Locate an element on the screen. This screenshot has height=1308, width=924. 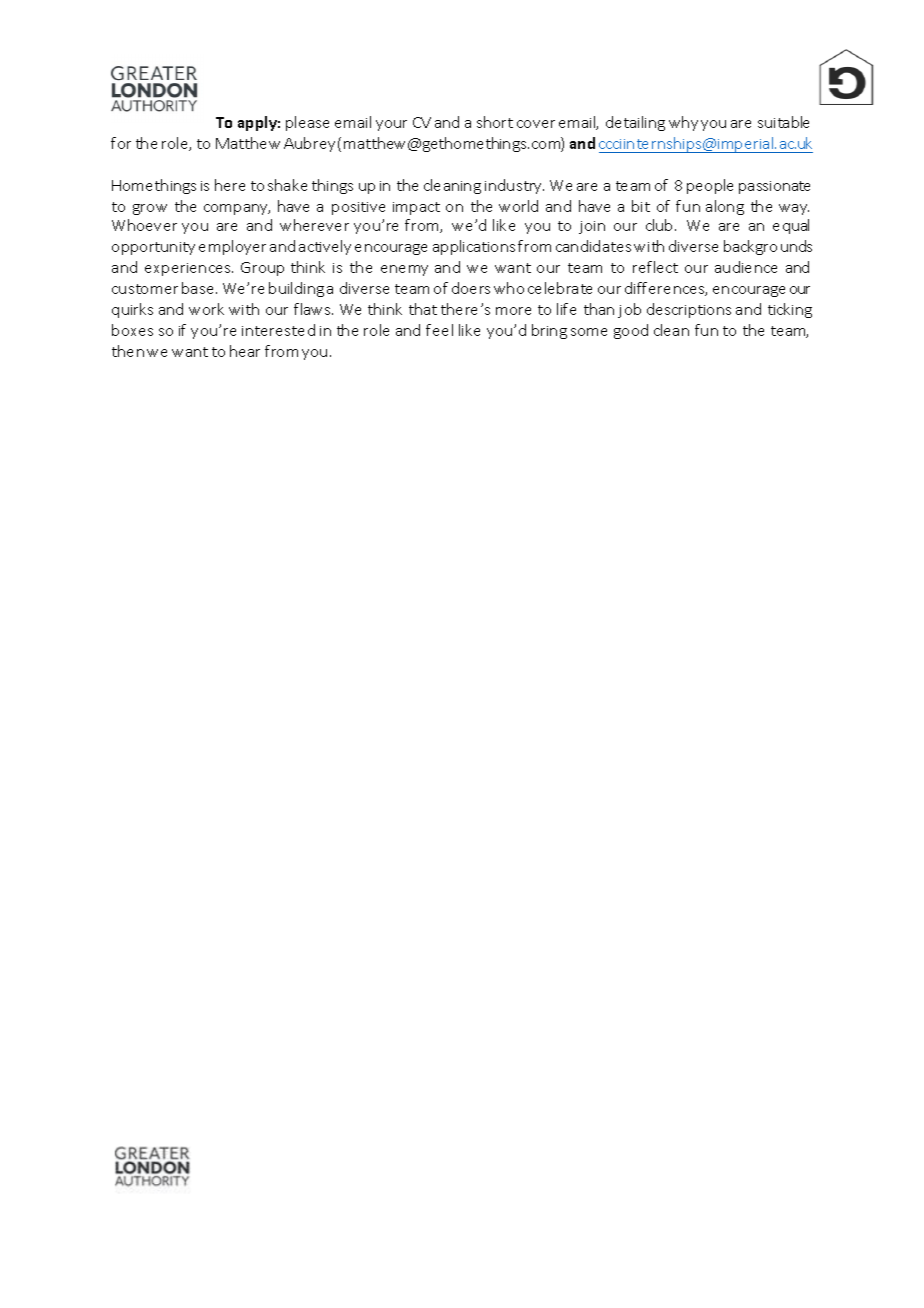
enemy is located at coordinates (404, 270).
